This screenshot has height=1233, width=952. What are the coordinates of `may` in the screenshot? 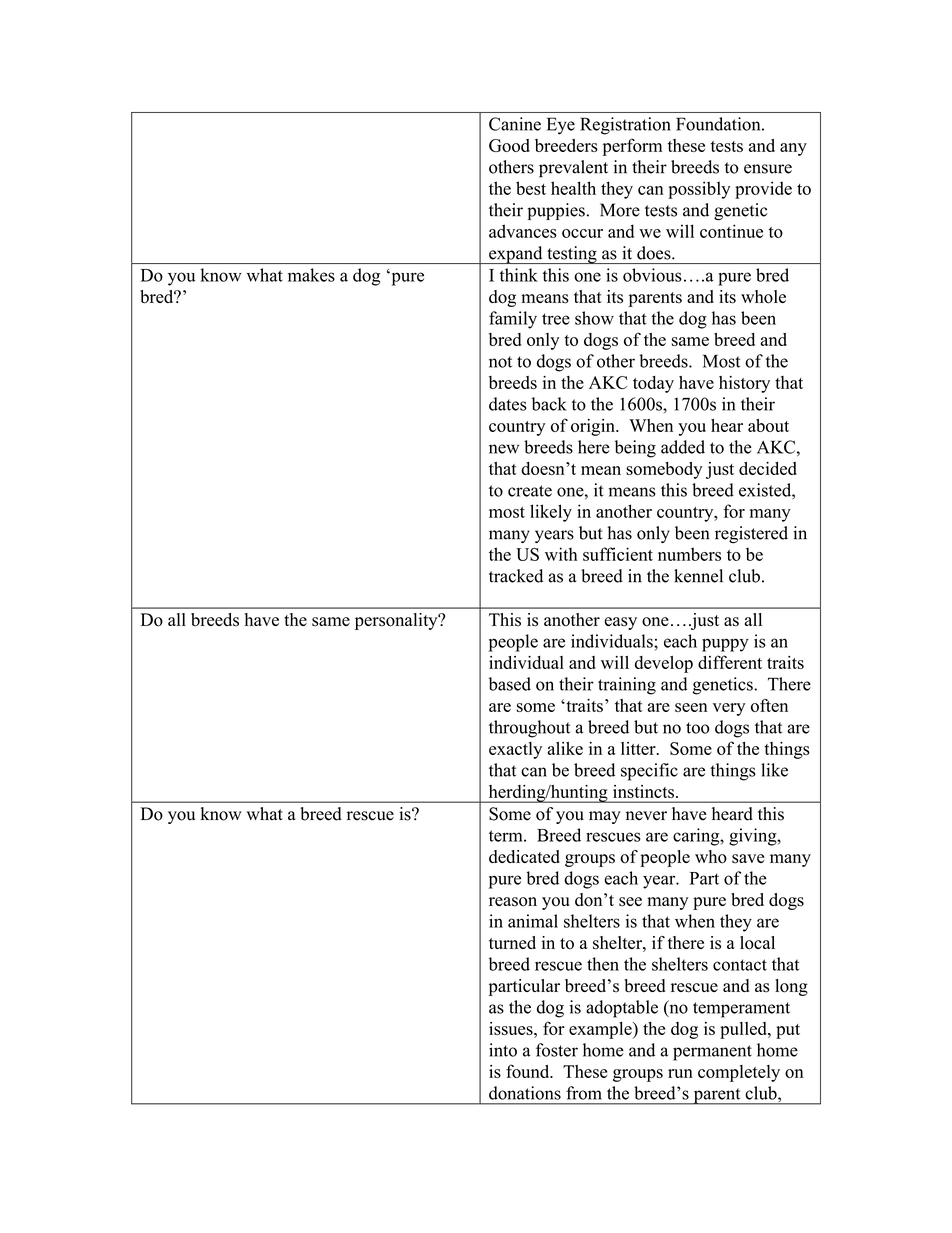 It's located at (605, 817).
